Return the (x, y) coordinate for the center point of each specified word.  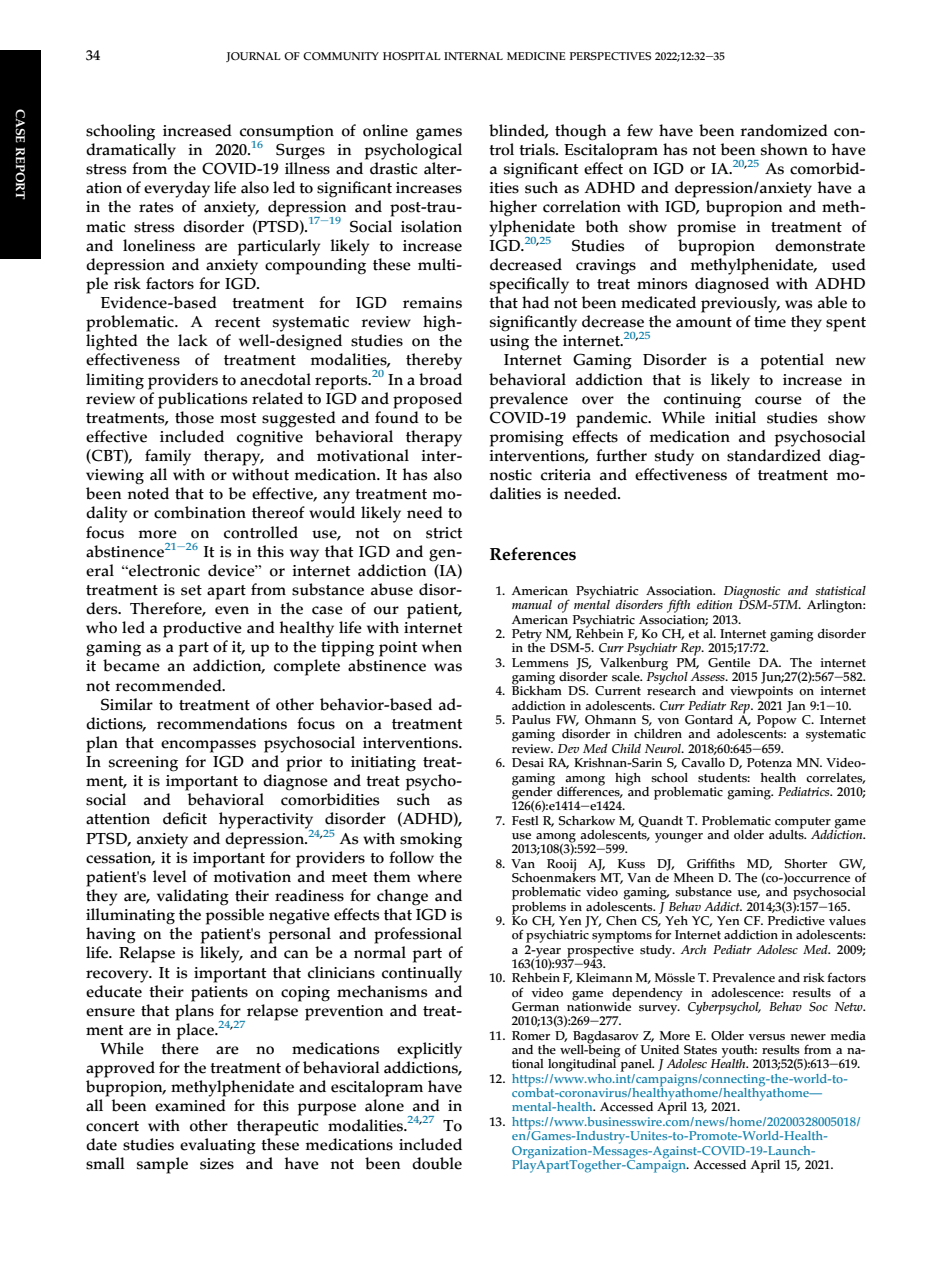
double (437, 1163)
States (700, 1050)
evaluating (218, 1146)
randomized (784, 130)
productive (202, 629)
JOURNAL (253, 57)
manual (532, 604)
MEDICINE (536, 56)
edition (714, 604)
